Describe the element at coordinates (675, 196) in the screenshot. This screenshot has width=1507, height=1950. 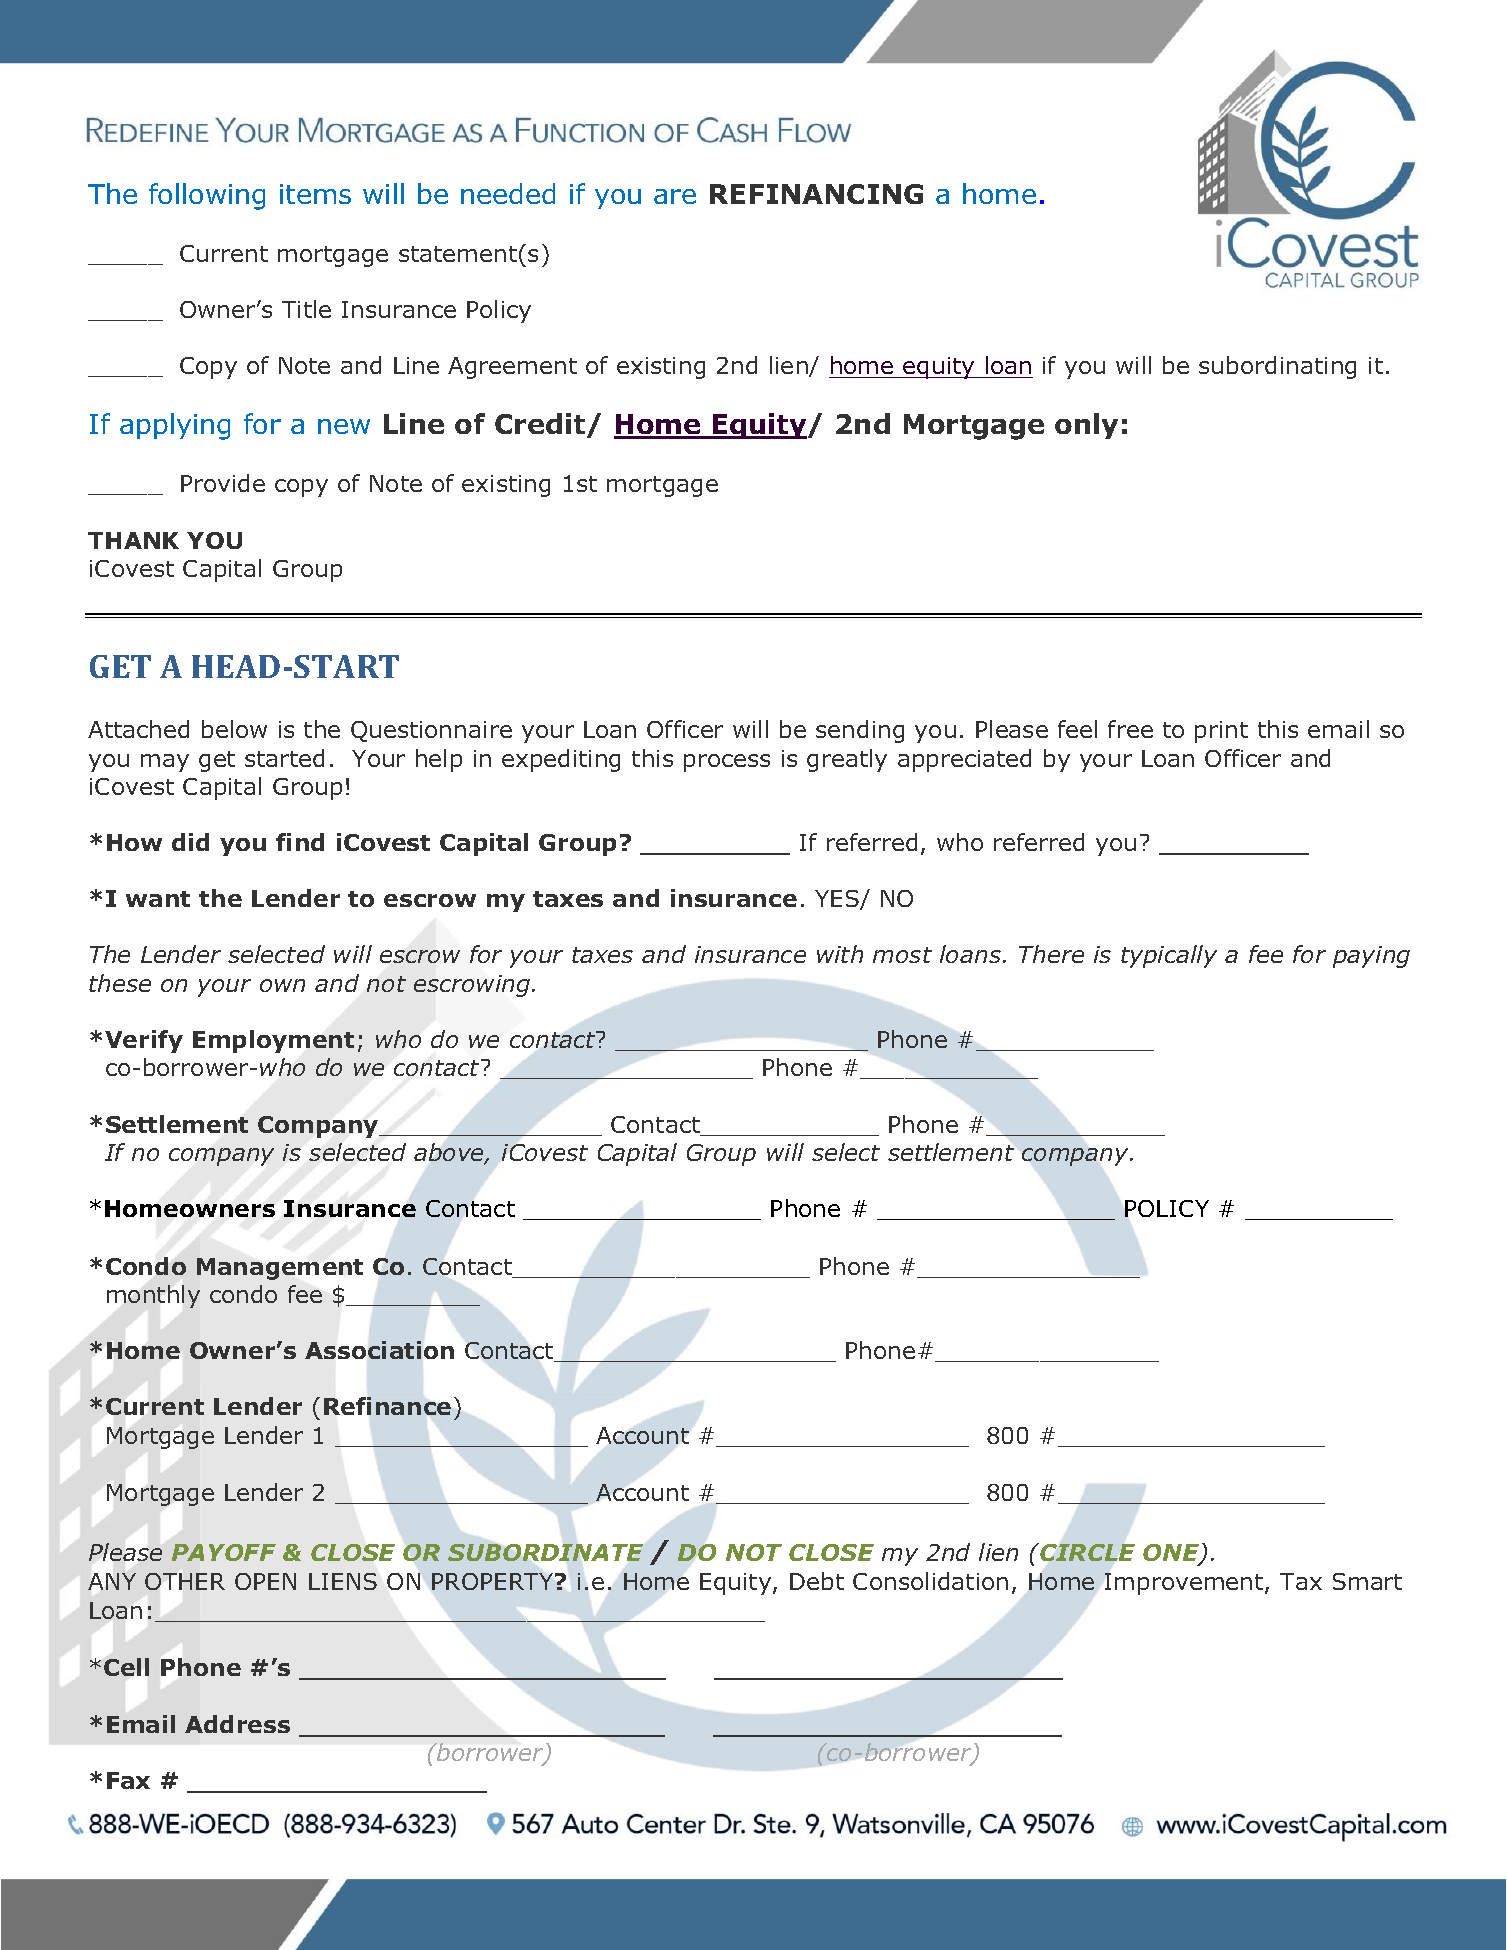
I see `are` at that location.
